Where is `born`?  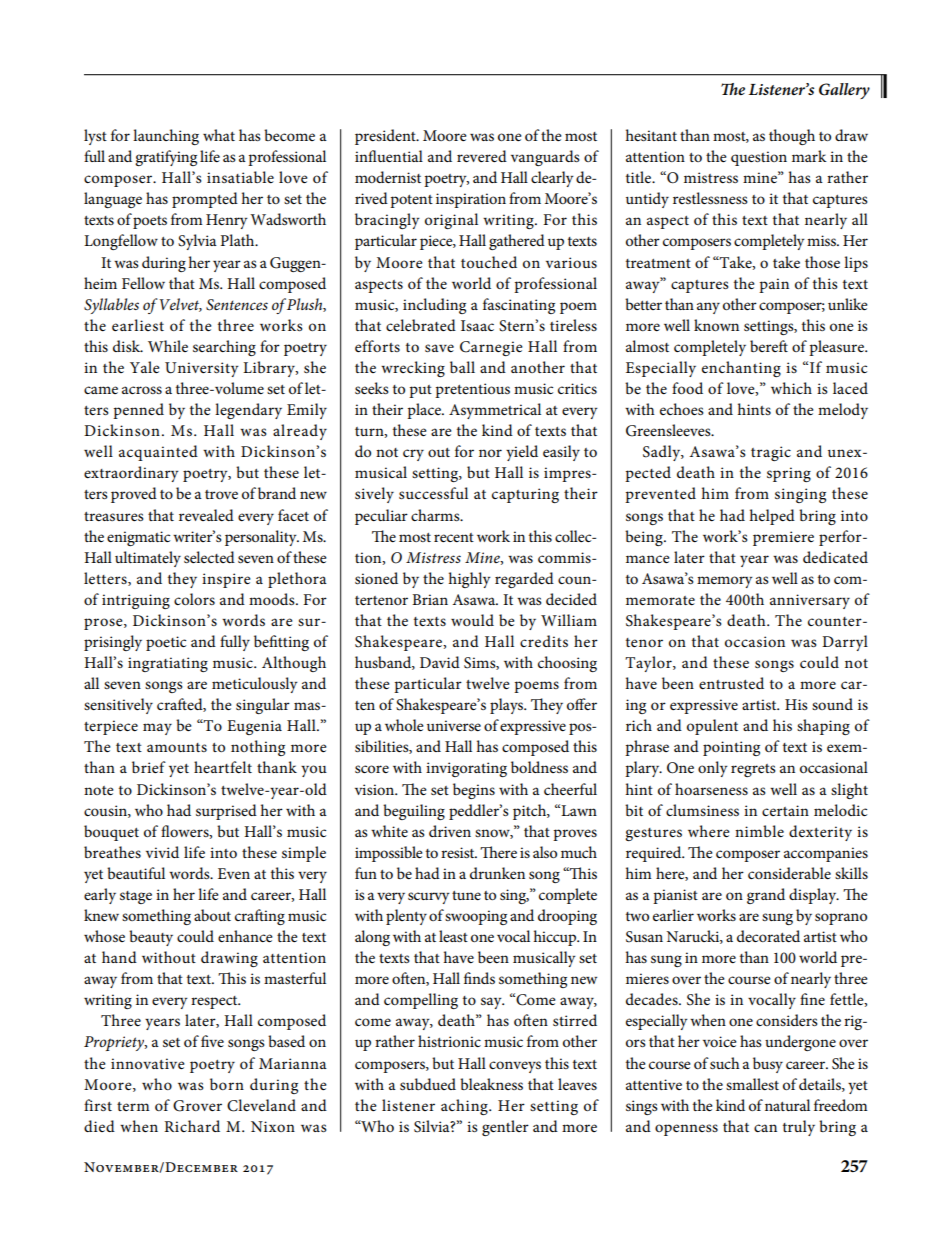 born is located at coordinates (227, 1084).
